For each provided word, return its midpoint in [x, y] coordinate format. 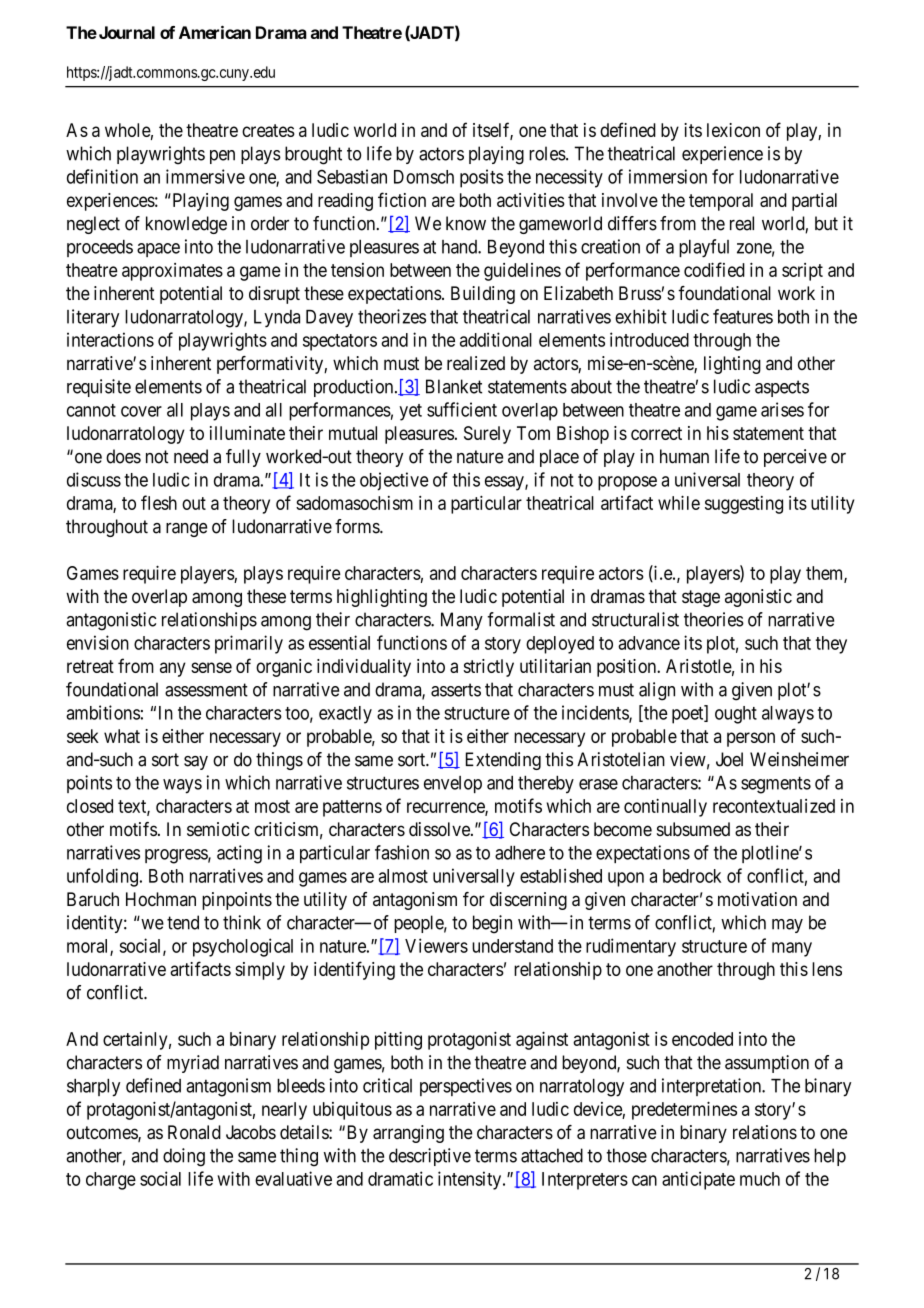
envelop [453, 784]
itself [493, 131]
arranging [408, 1134]
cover [141, 411]
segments [776, 785]
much [760, 1179]
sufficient [462, 409]
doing [184, 1157]
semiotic [218, 829]
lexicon [733, 130]
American [215, 32]
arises [782, 409]
